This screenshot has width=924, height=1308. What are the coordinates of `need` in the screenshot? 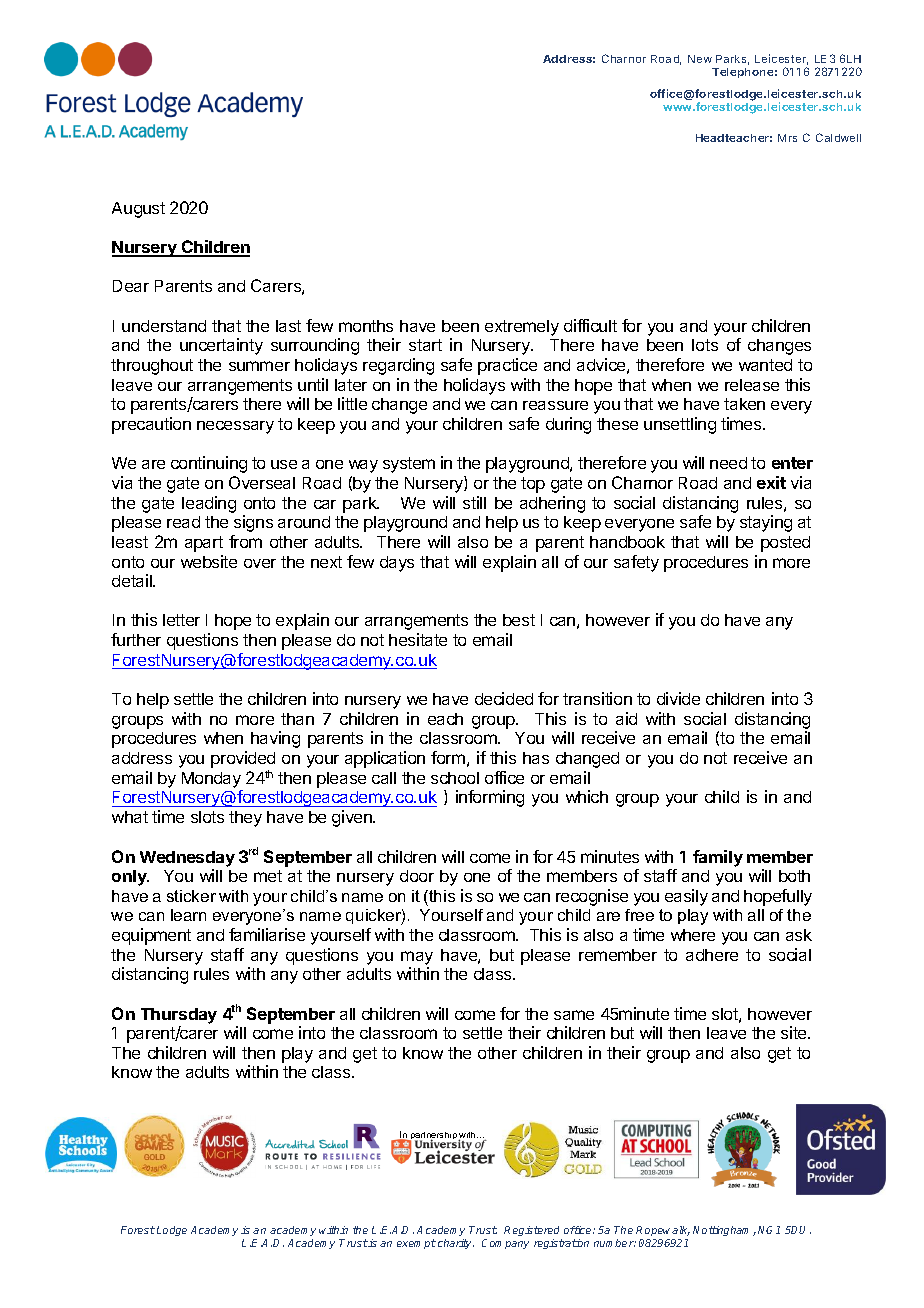 It's located at (728, 463).
